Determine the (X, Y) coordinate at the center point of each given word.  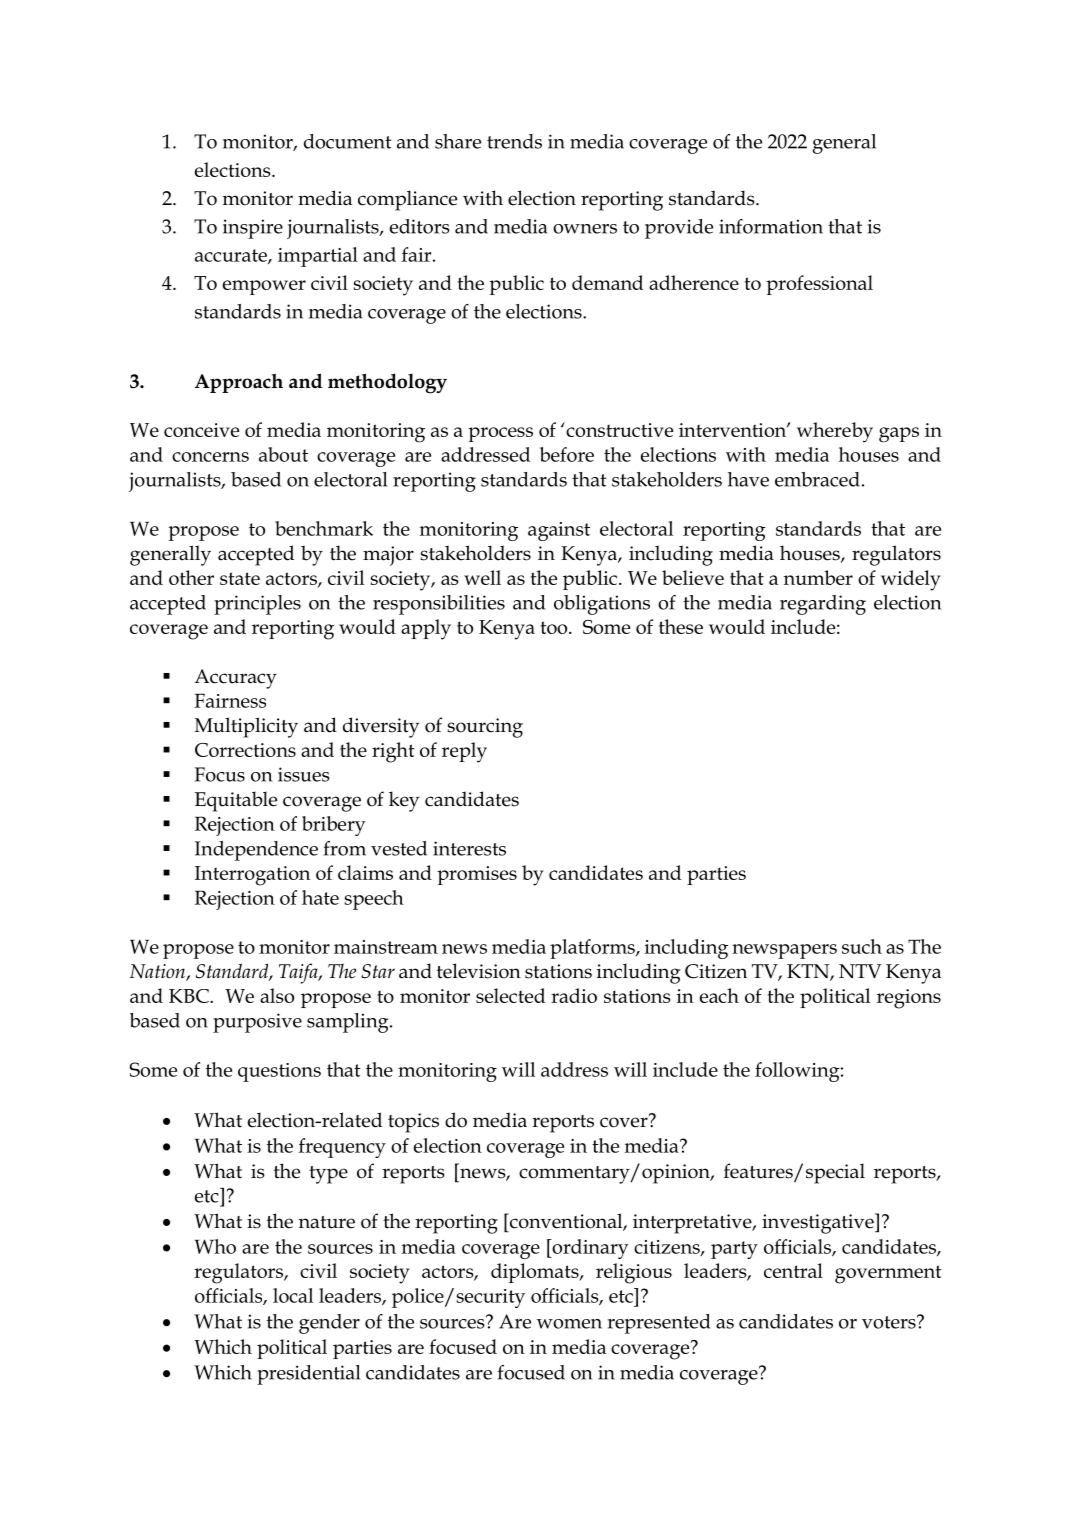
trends (514, 141)
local (293, 1295)
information (771, 226)
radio (574, 995)
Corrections (245, 750)
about (283, 454)
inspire (253, 229)
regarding (823, 605)
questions (279, 1072)
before (567, 454)
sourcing (485, 728)
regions (909, 999)
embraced (817, 479)
